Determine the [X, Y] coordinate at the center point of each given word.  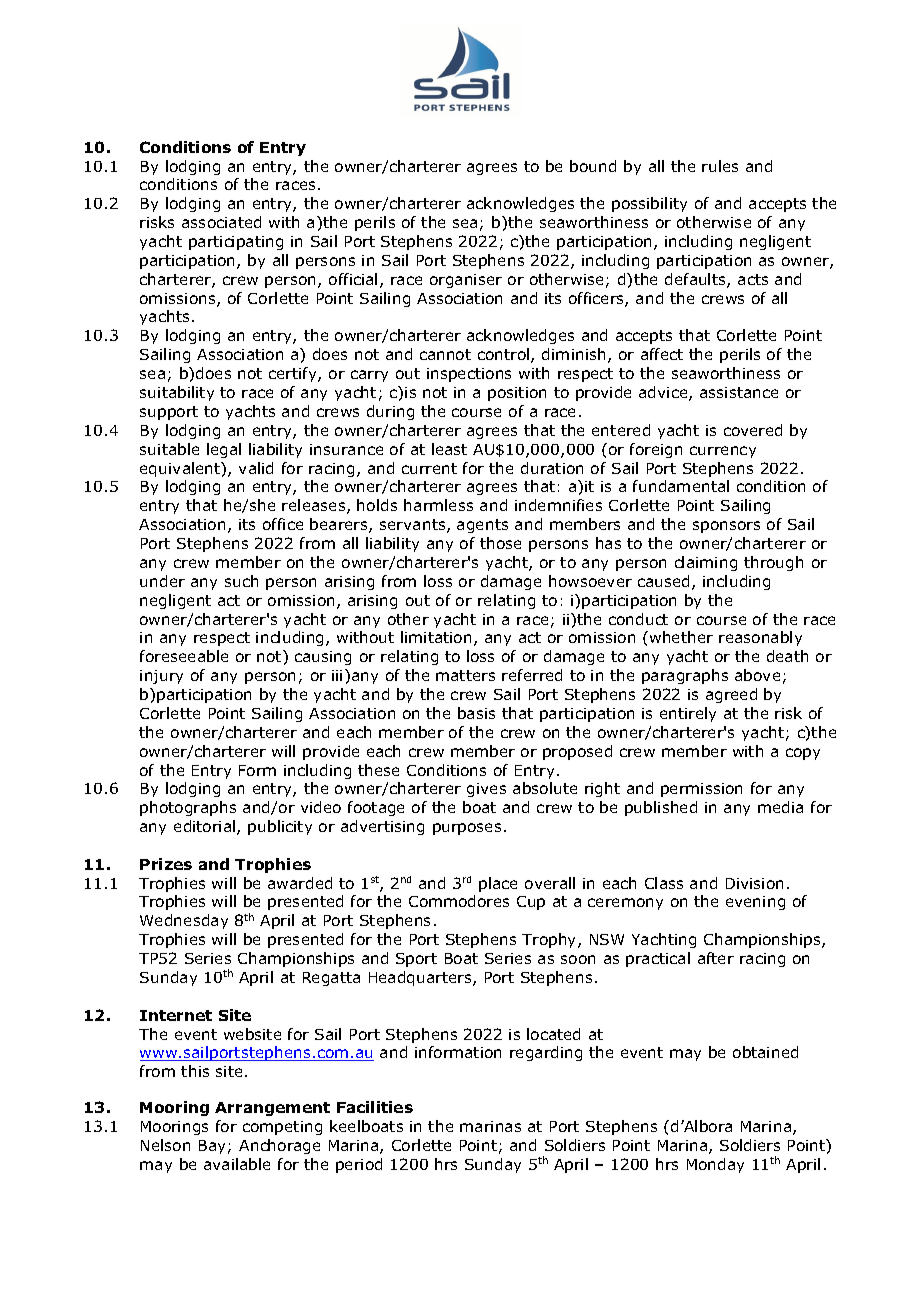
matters [465, 675]
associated [221, 222]
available [237, 1164]
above [757, 675]
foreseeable [184, 656]
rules [720, 166]
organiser [466, 281]
